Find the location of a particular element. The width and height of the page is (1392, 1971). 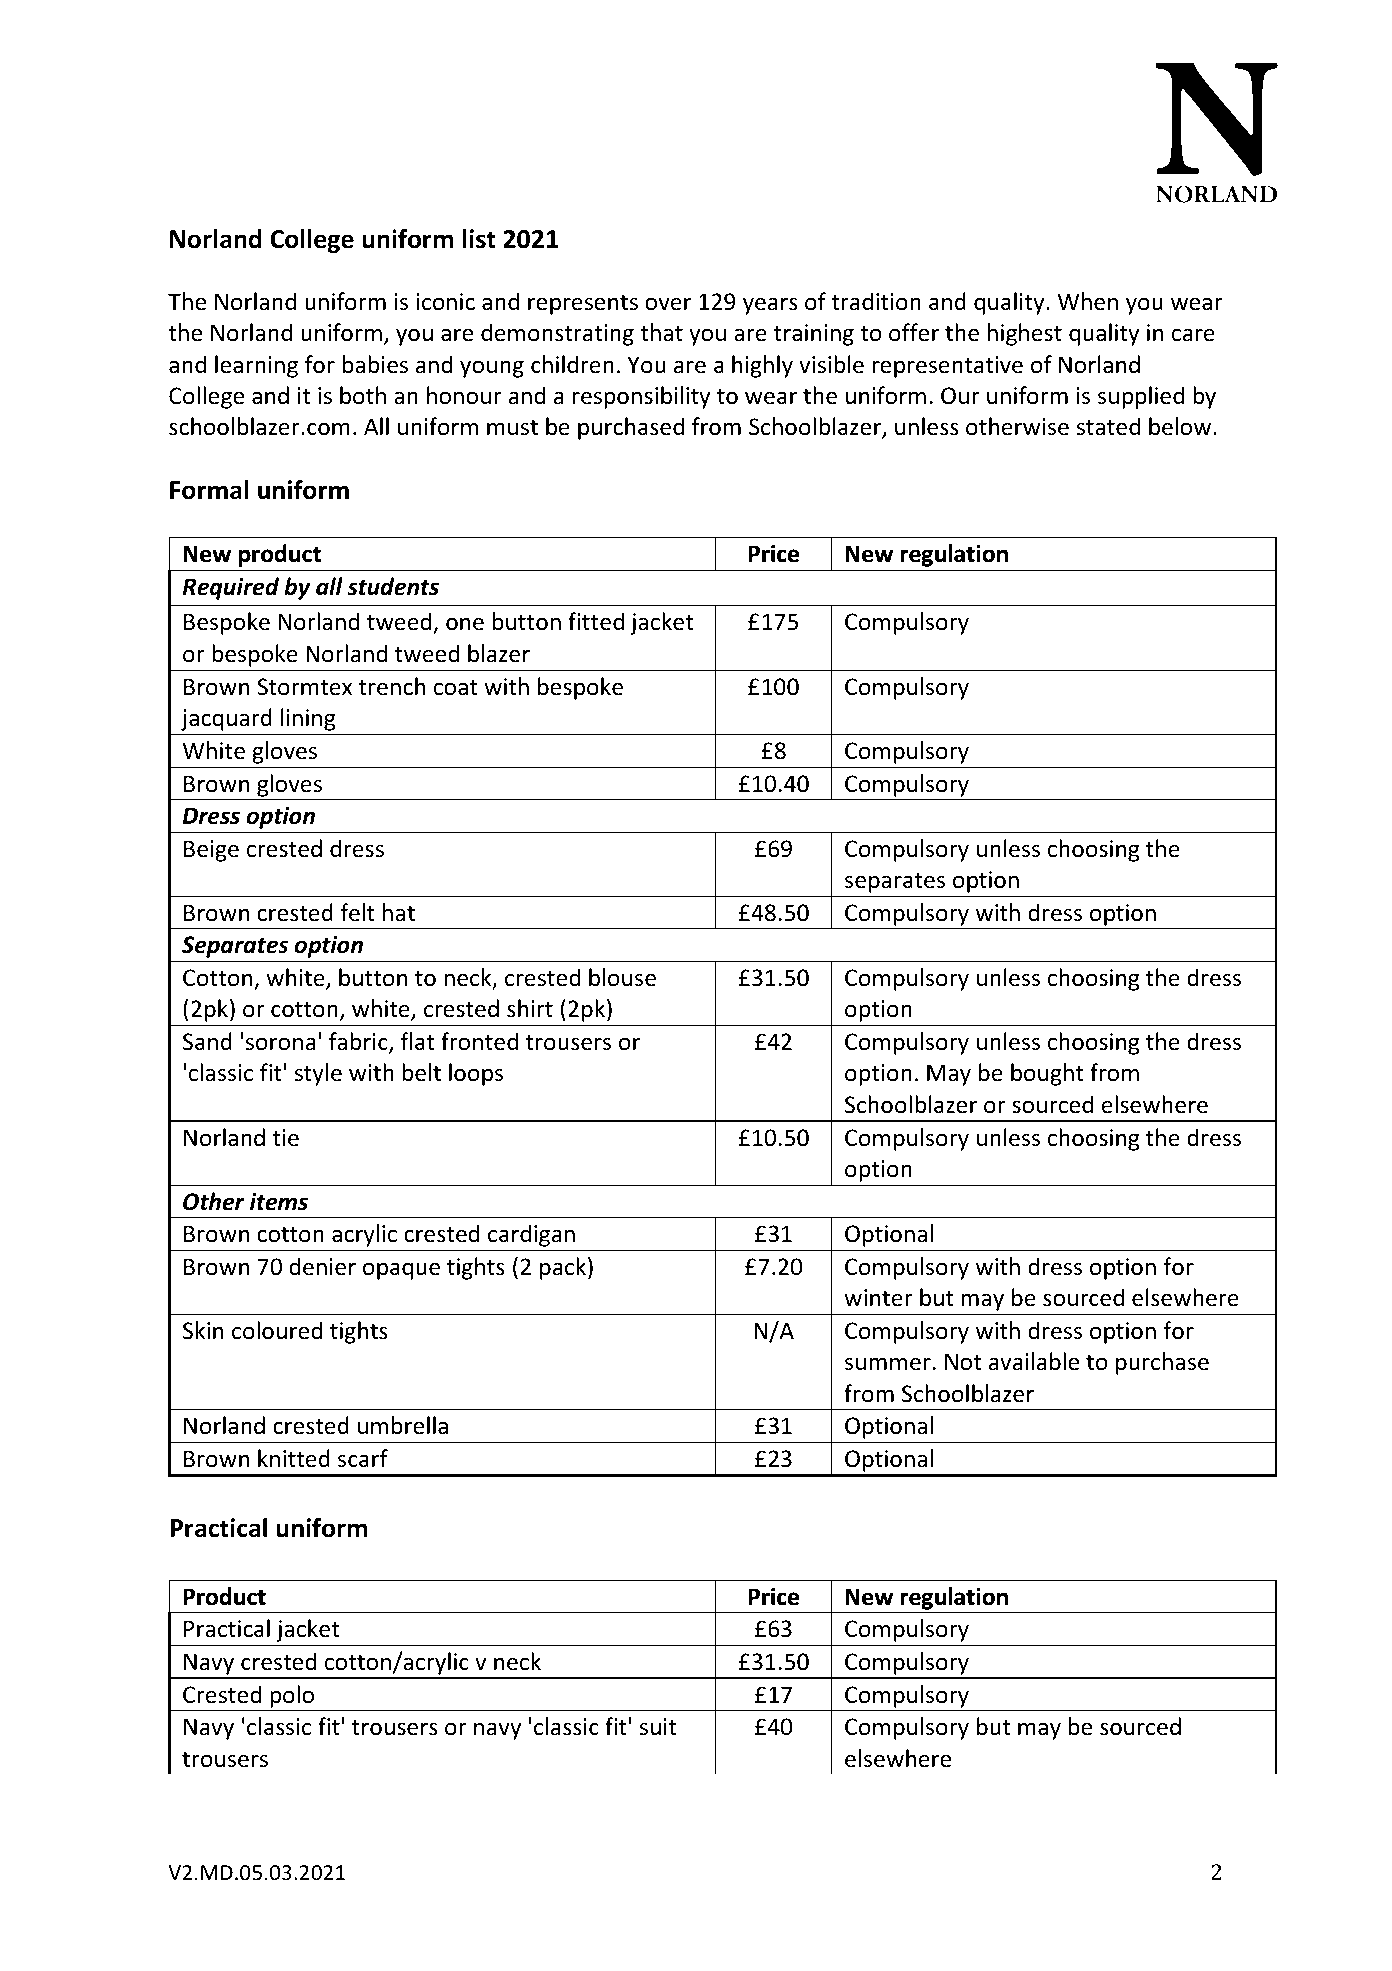

over is located at coordinates (668, 304).
